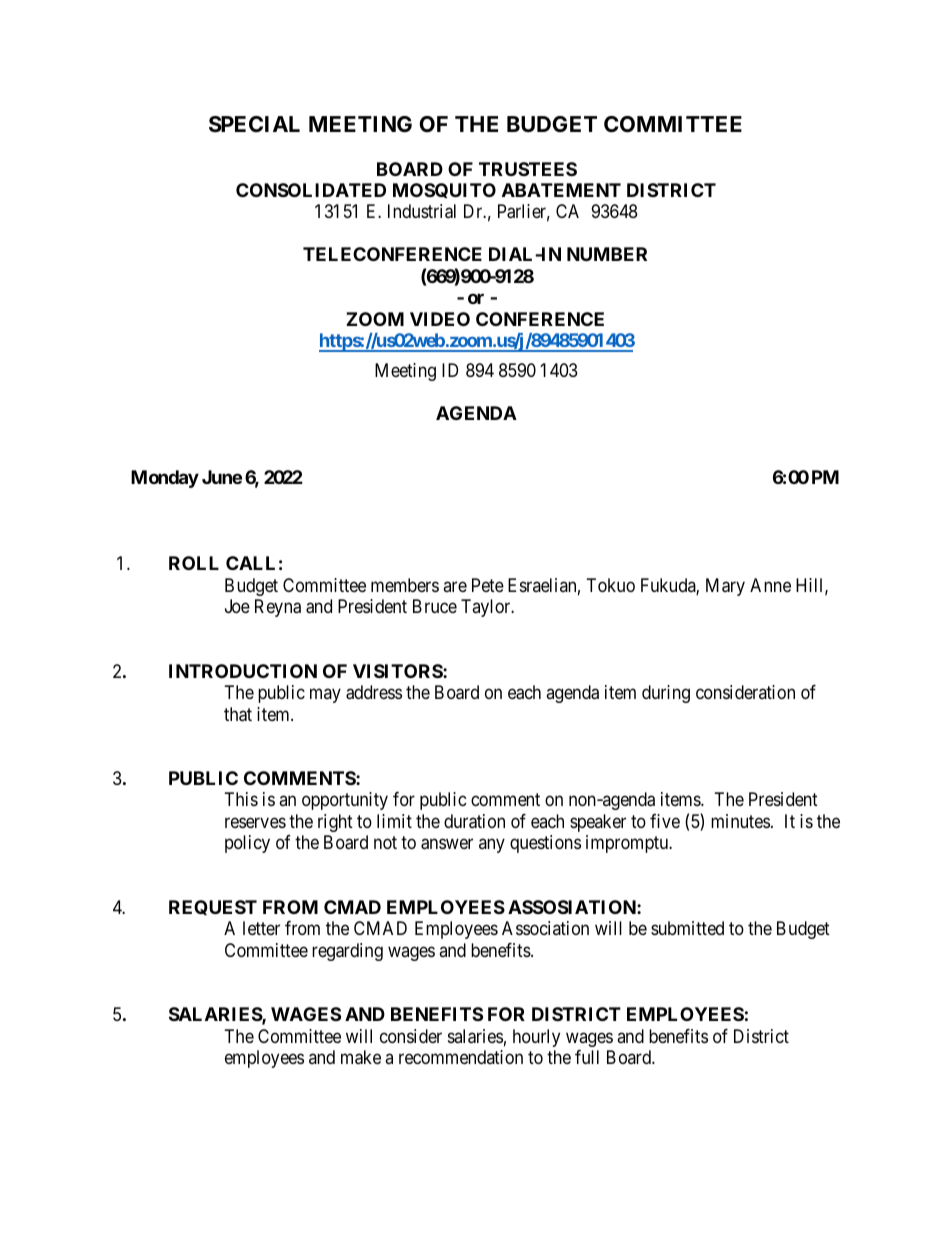  I want to click on SPECIAL, so click(254, 124).
